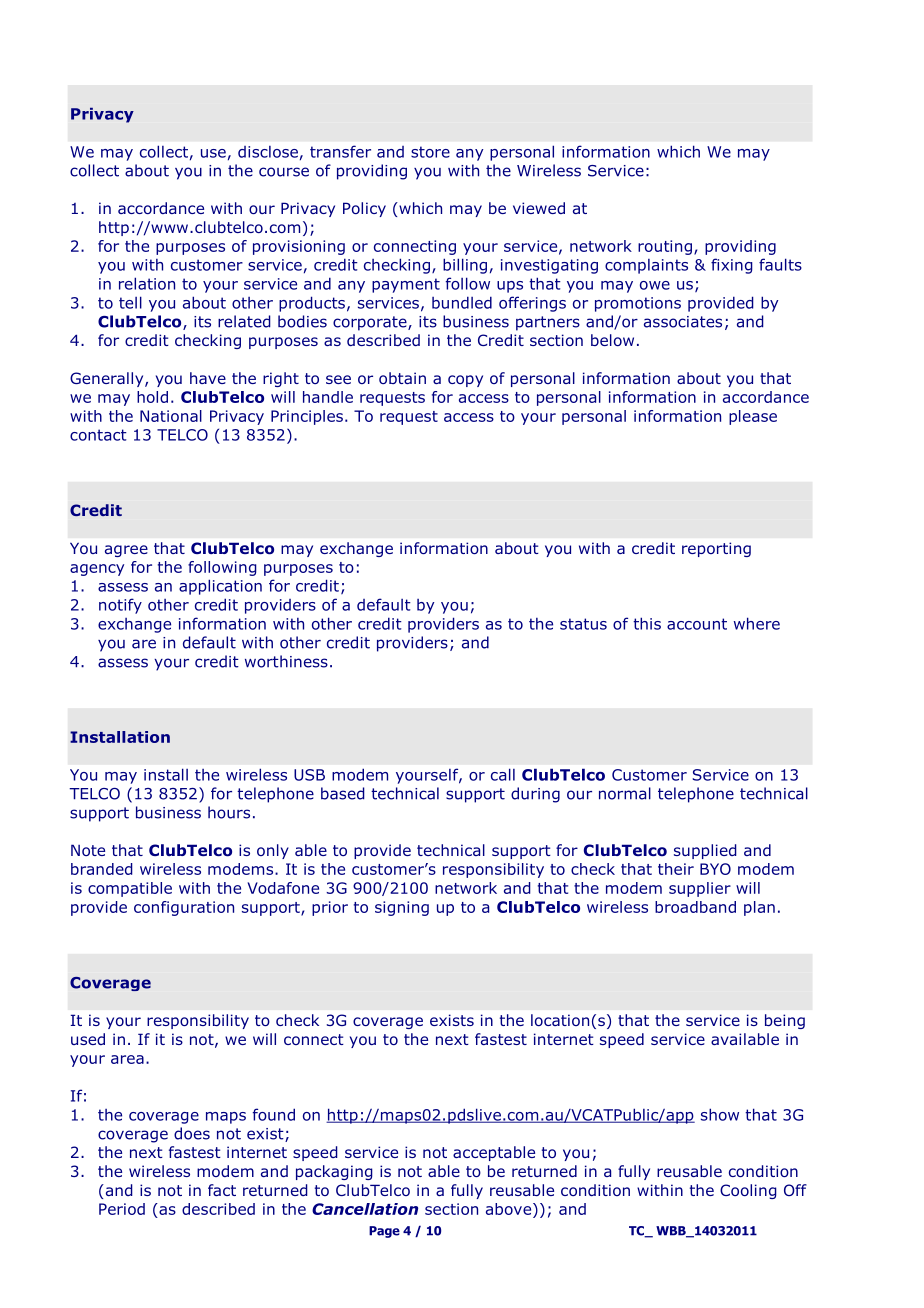 The width and height of the page is (924, 1308). I want to click on Period, so click(122, 1209).
